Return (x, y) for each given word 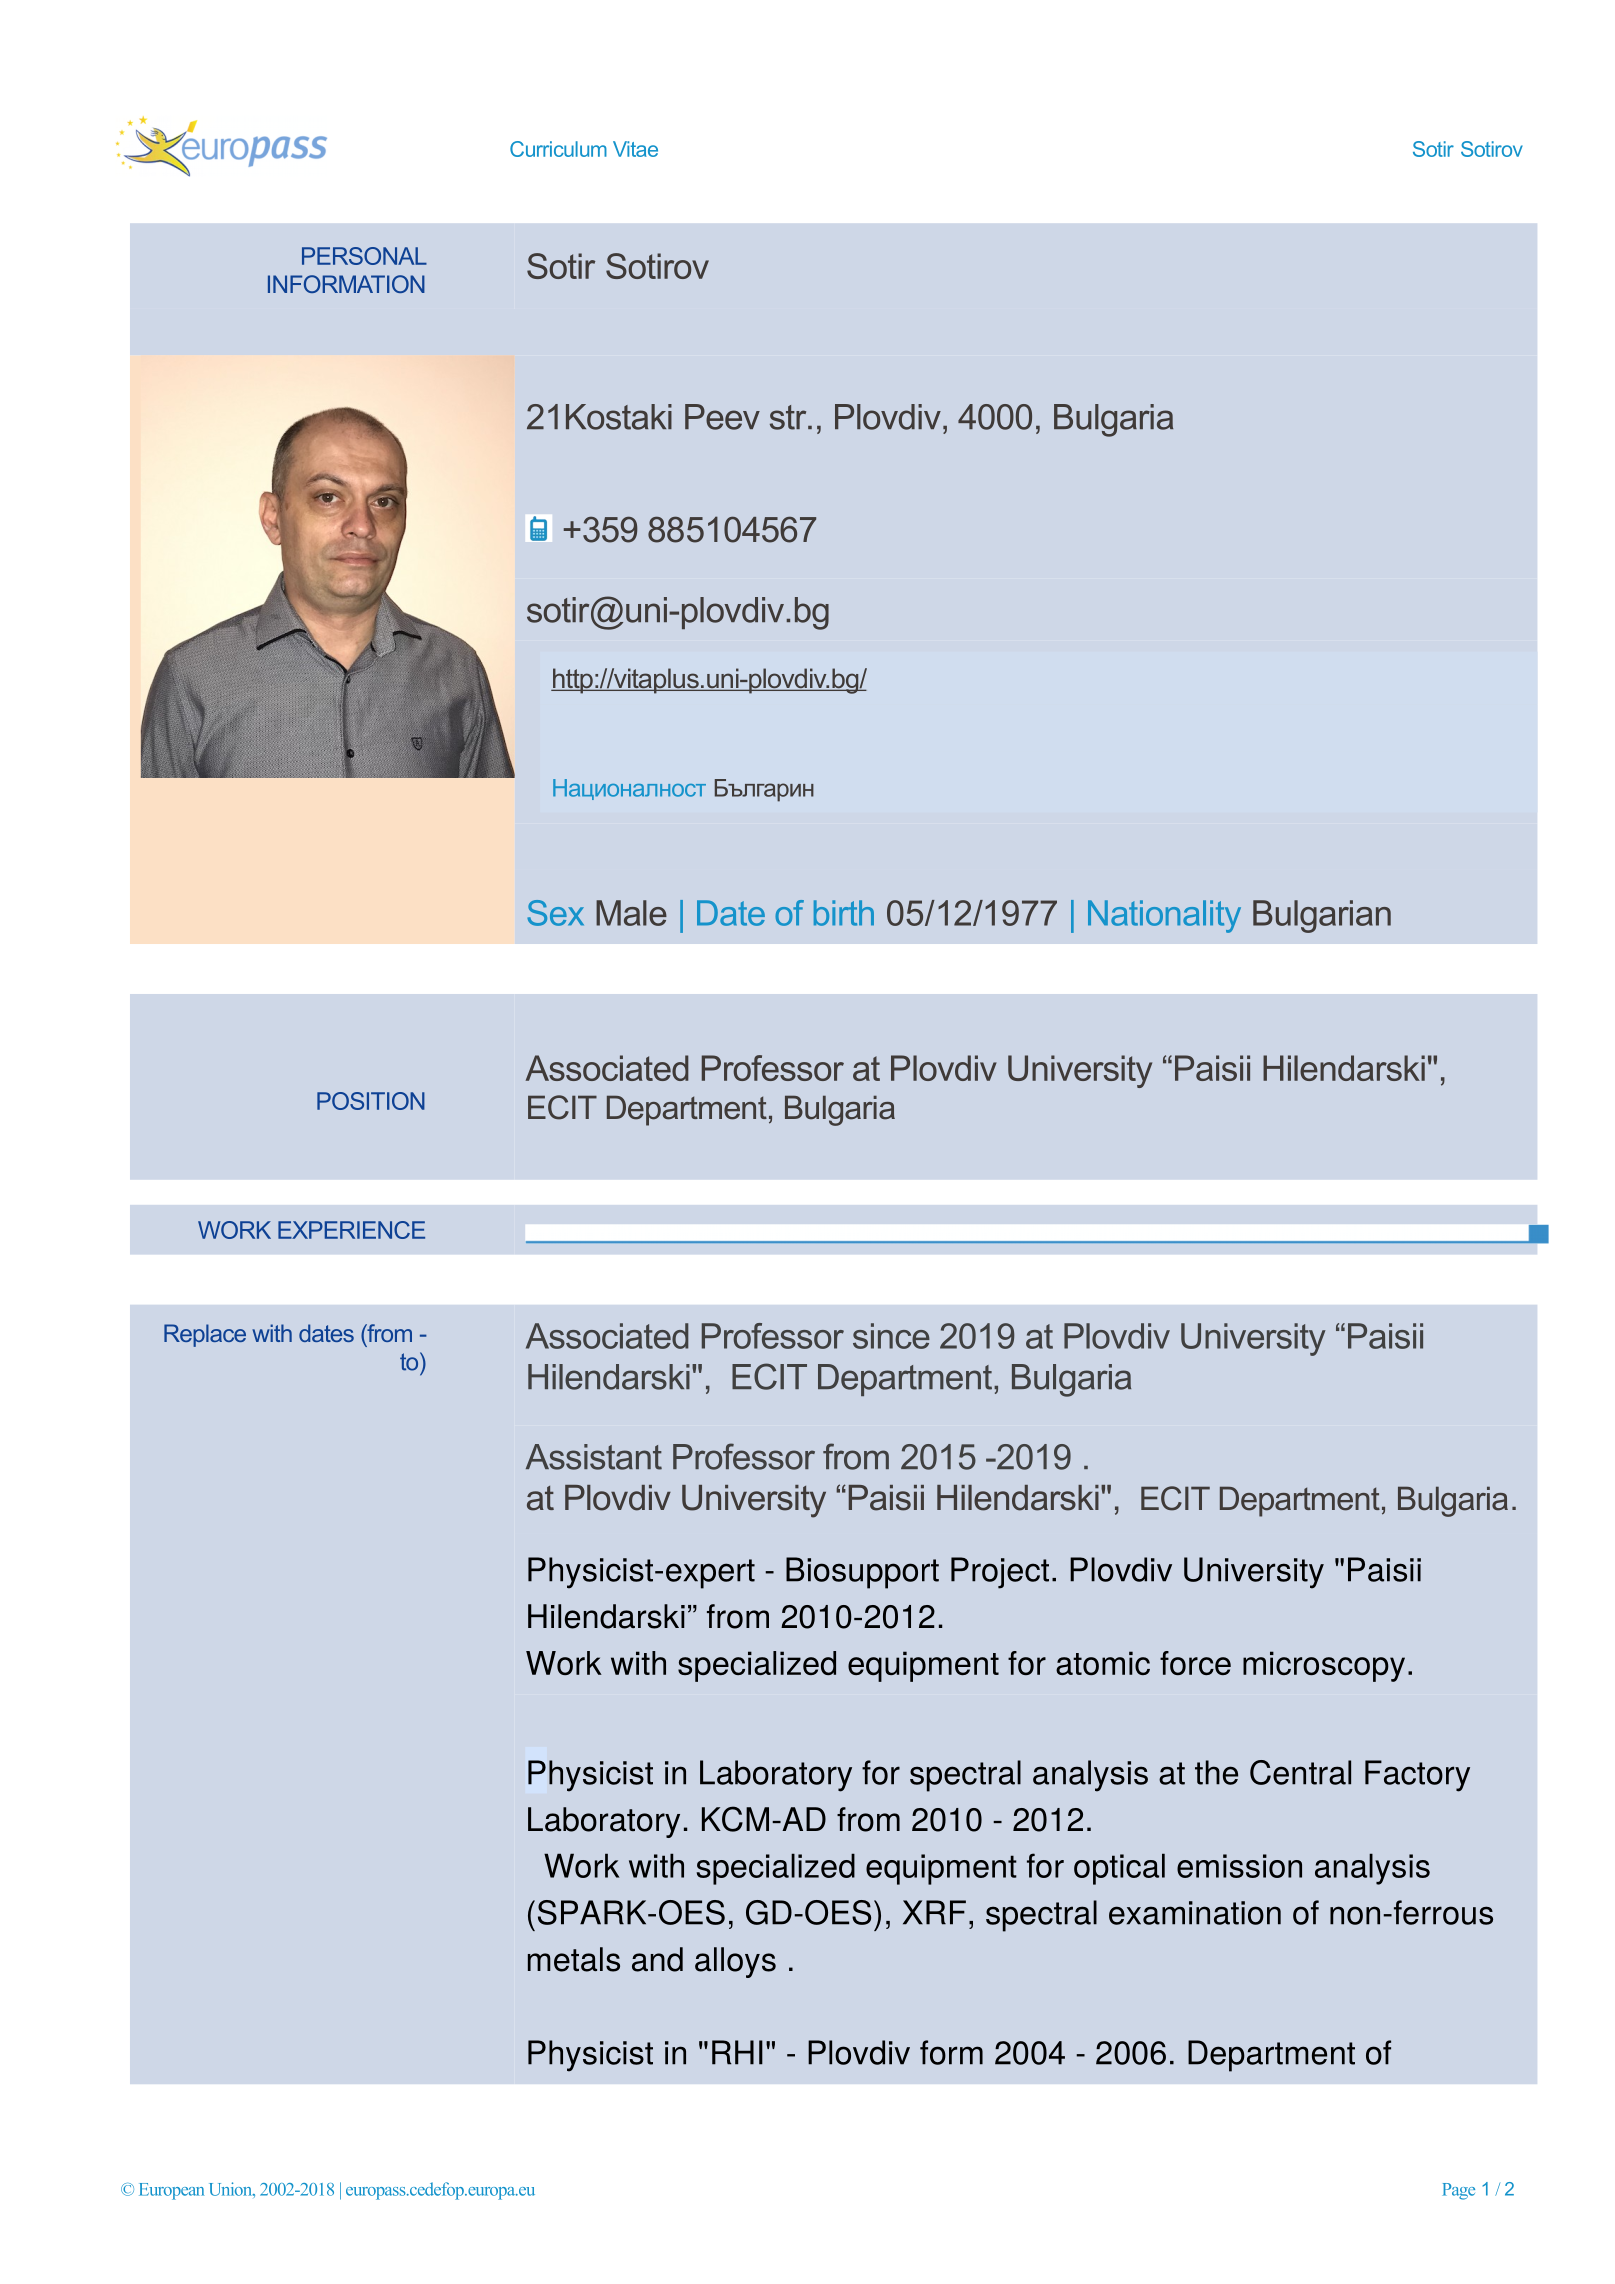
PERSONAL (364, 256)
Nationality (1164, 916)
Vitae (635, 149)
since (891, 1336)
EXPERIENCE (351, 1230)
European (171, 2191)
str (789, 417)
